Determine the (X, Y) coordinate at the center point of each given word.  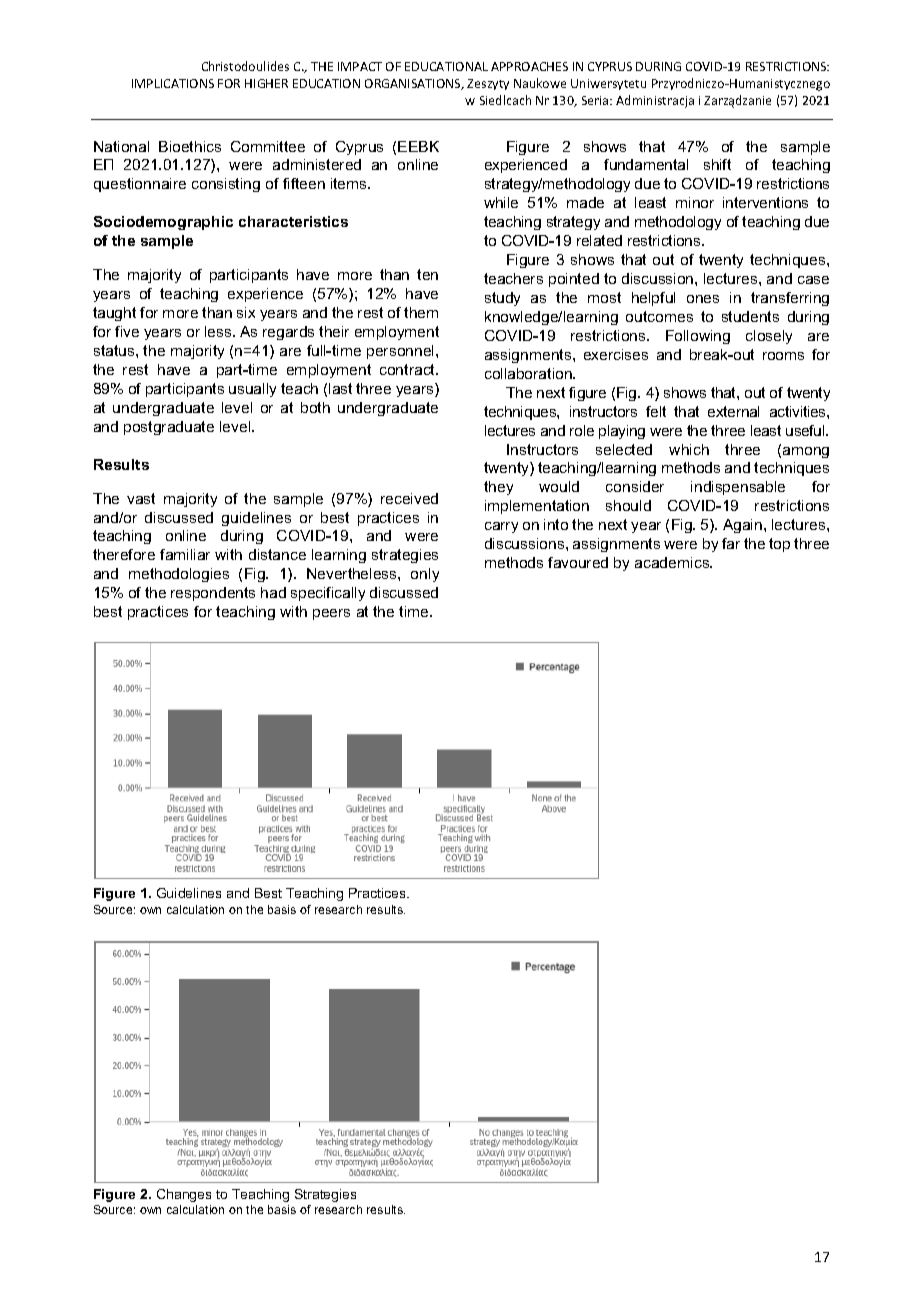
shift (717, 164)
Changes (184, 1195)
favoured (578, 562)
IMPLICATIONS (173, 83)
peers (331, 614)
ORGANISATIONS (414, 84)
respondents (213, 594)
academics (673, 562)
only (425, 575)
